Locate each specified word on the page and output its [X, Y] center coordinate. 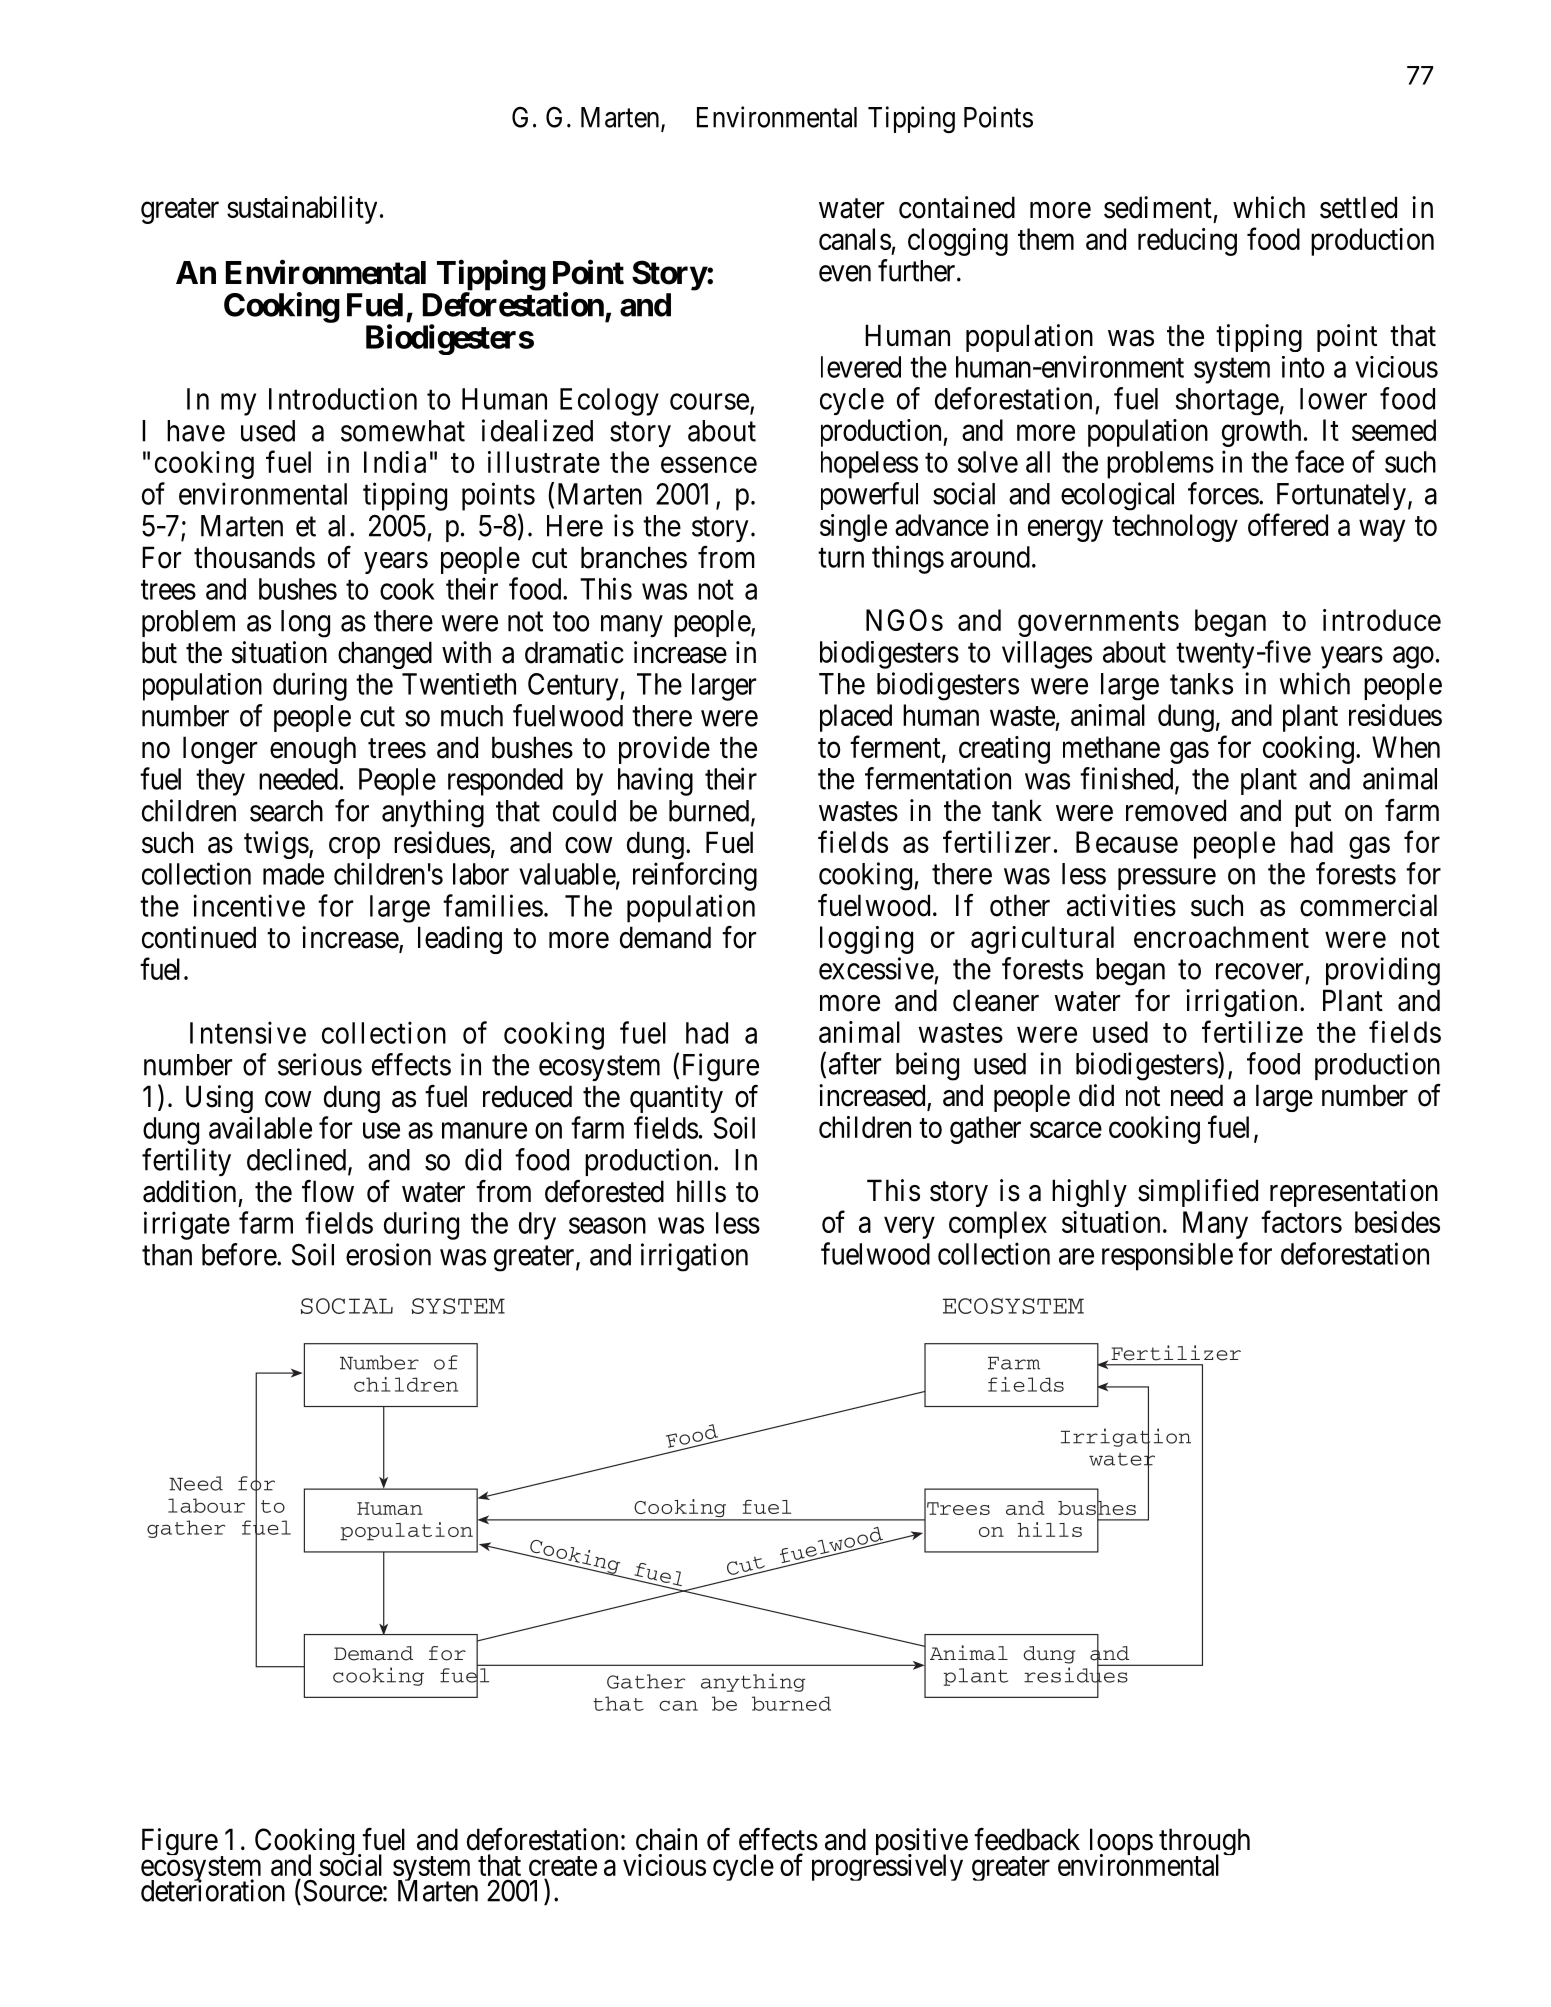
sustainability [302, 210]
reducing [1187, 242]
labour [206, 1505]
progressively [887, 1867]
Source [343, 1890]
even [845, 273]
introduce [1382, 620]
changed [385, 655]
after [855, 1063]
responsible [1167, 1256]
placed [856, 718]
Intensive [248, 1032]
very [909, 1228]
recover [1259, 971]
